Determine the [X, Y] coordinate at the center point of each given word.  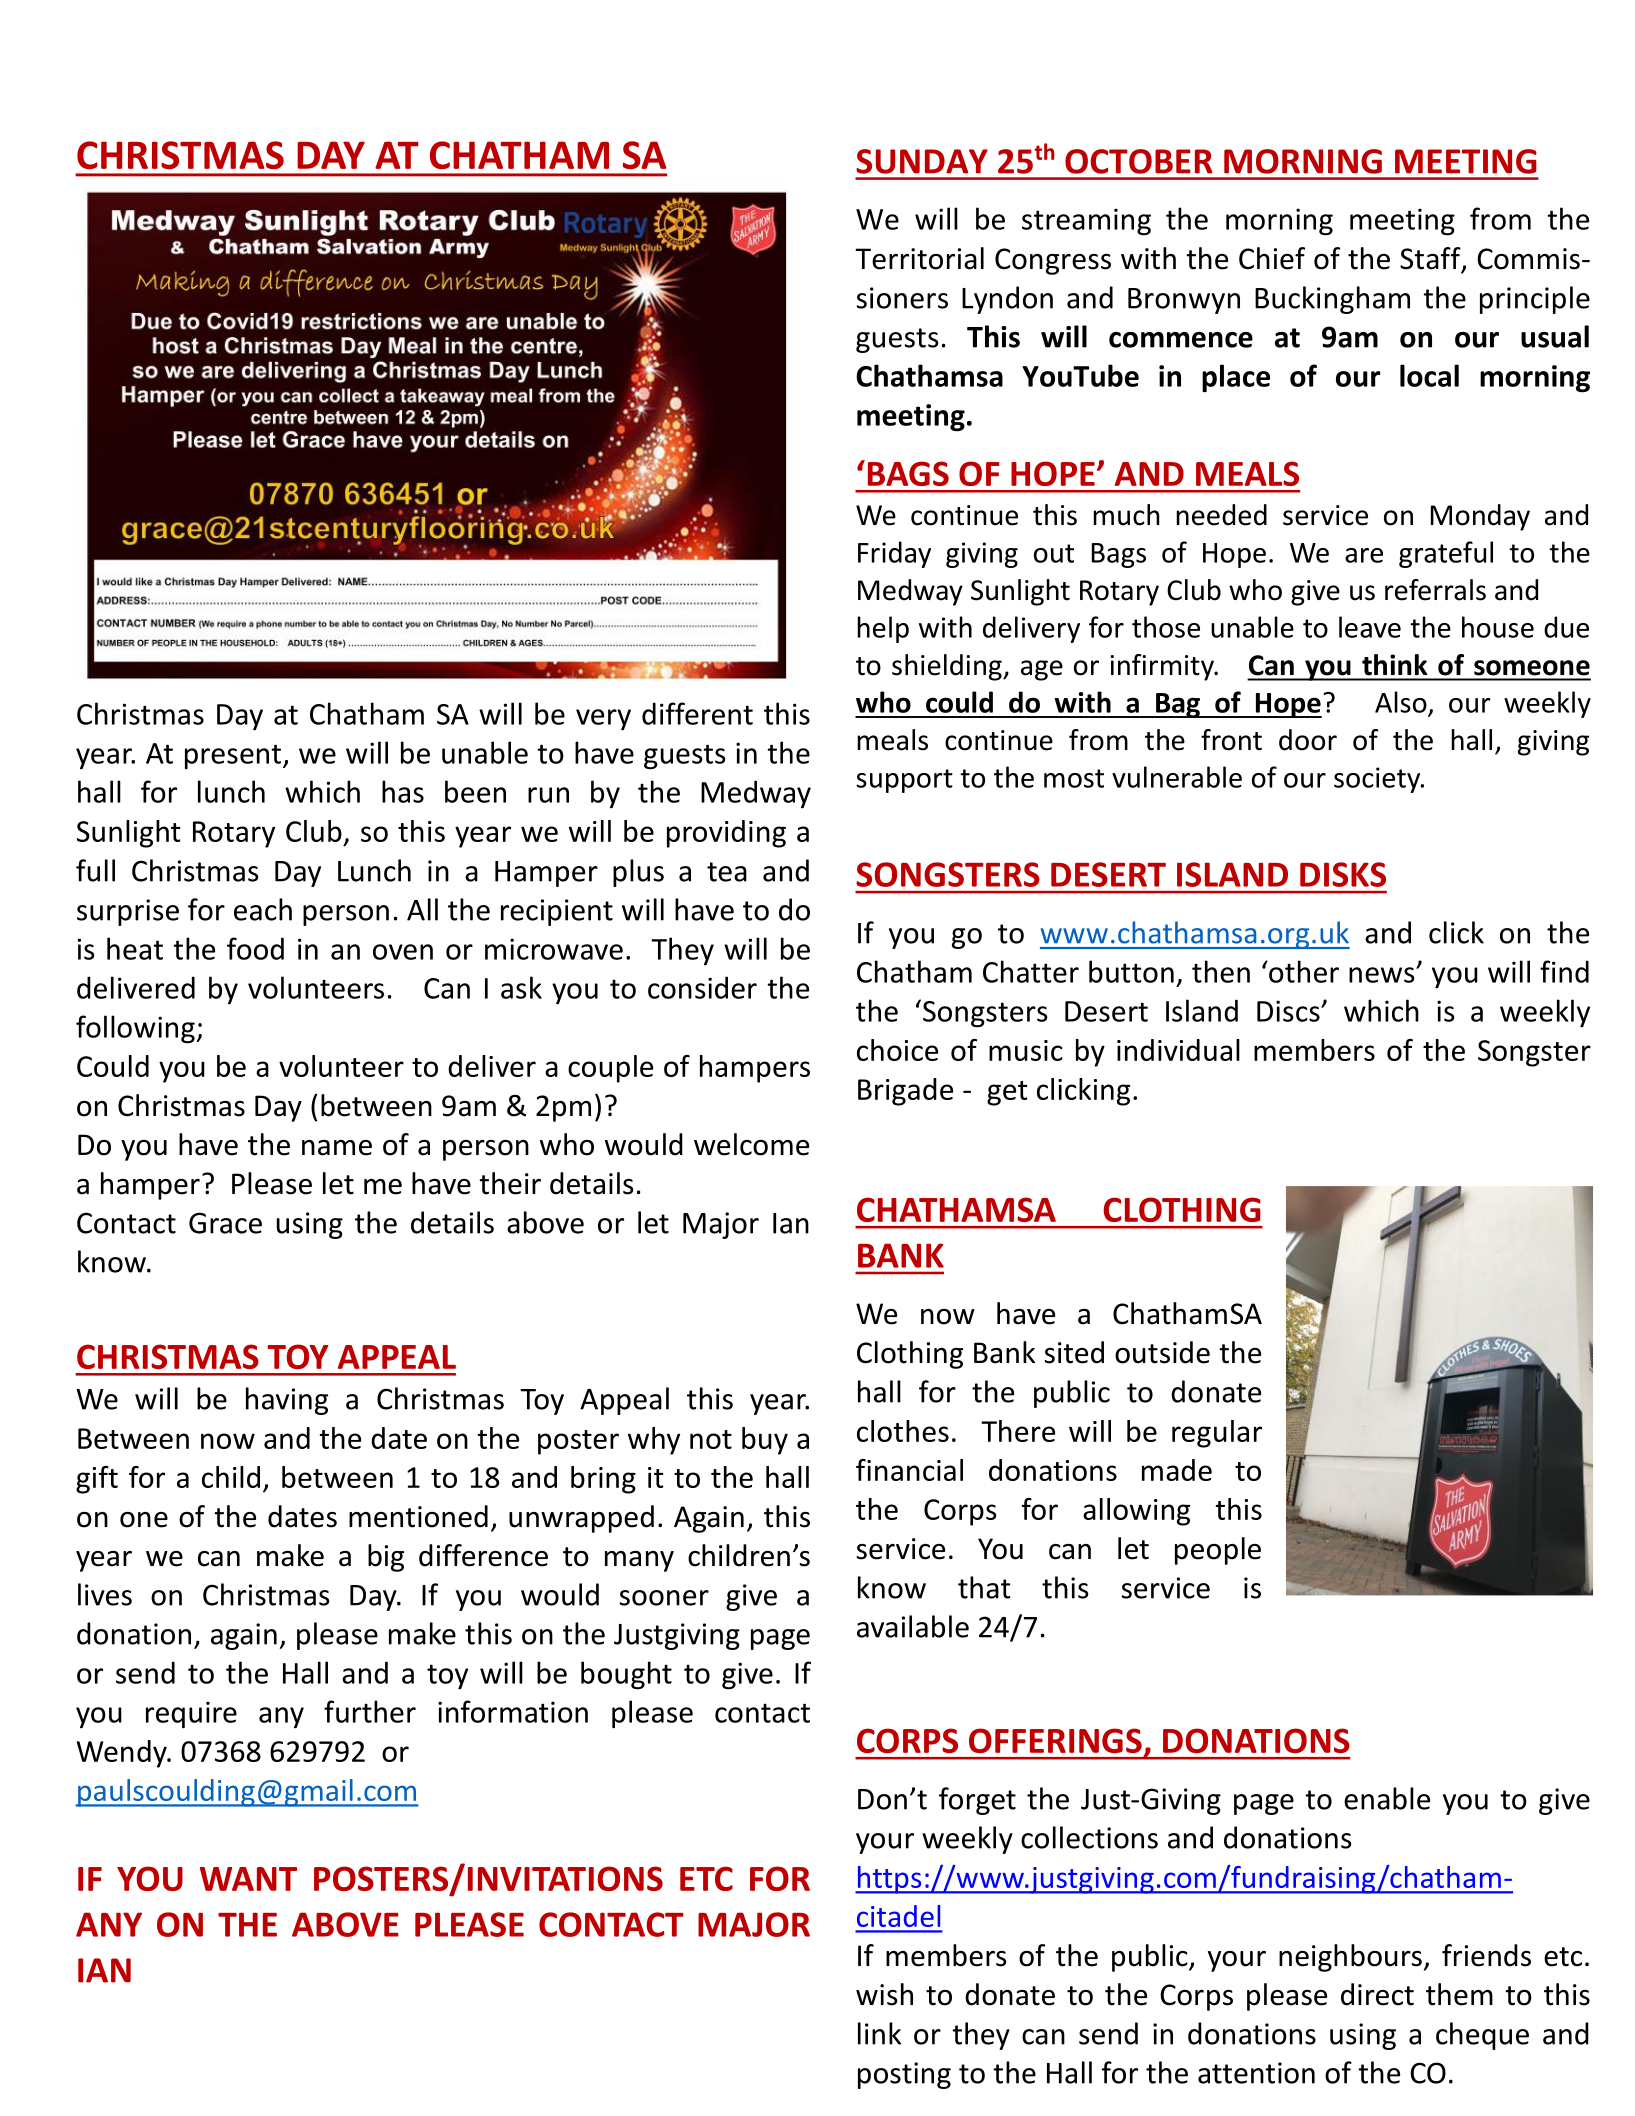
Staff [1431, 259]
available [913, 1626]
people [1218, 1551]
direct [1377, 1994]
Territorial [919, 258]
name [337, 1148]
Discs [1289, 1011]
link [879, 2033]
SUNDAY [922, 161]
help [883, 629]
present [233, 756]
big [386, 1558]
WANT [248, 1879]
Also [1401, 702]
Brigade [905, 1092]
